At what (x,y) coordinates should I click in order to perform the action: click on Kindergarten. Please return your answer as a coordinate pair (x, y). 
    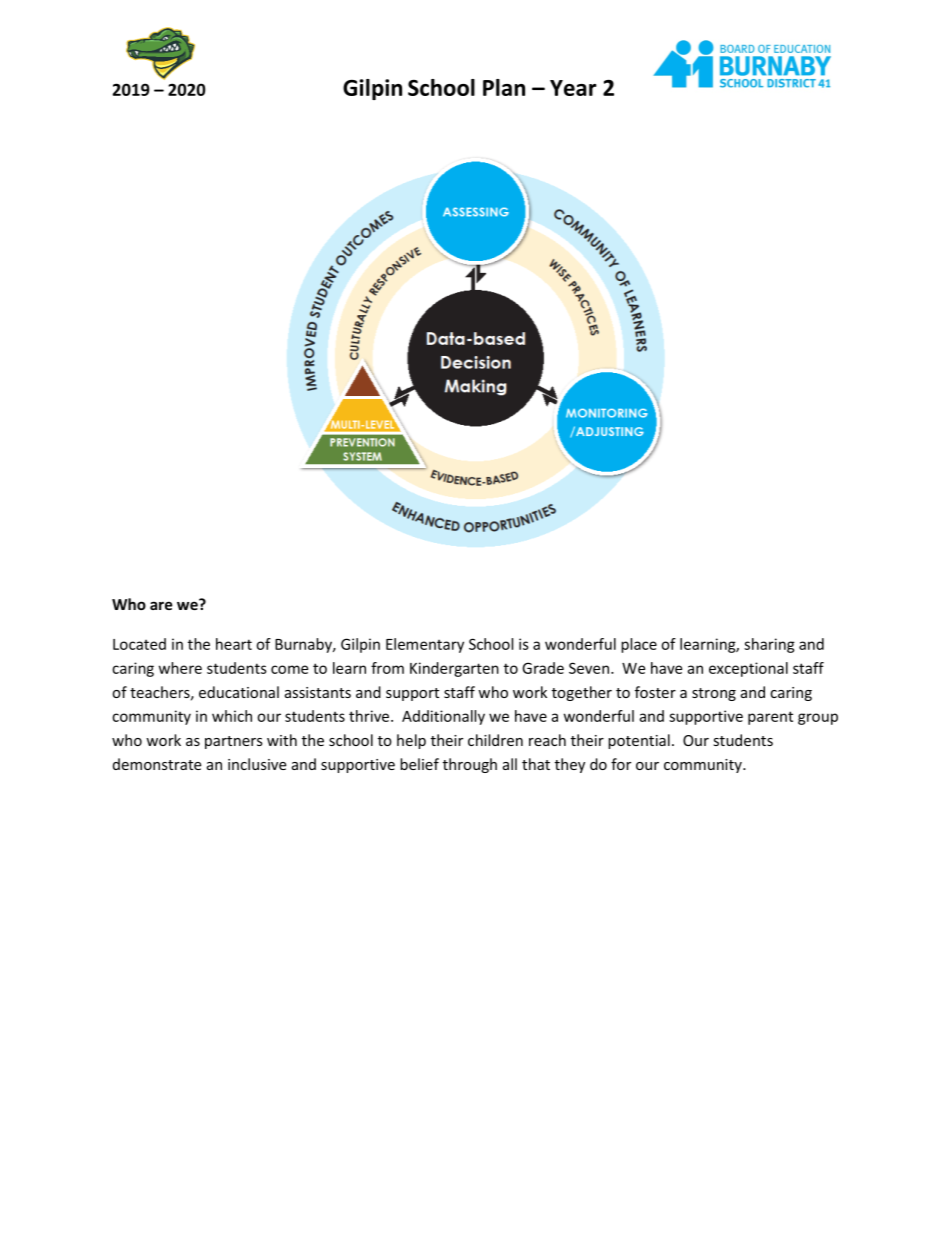
    Looking at the image, I should click on (454, 669).
